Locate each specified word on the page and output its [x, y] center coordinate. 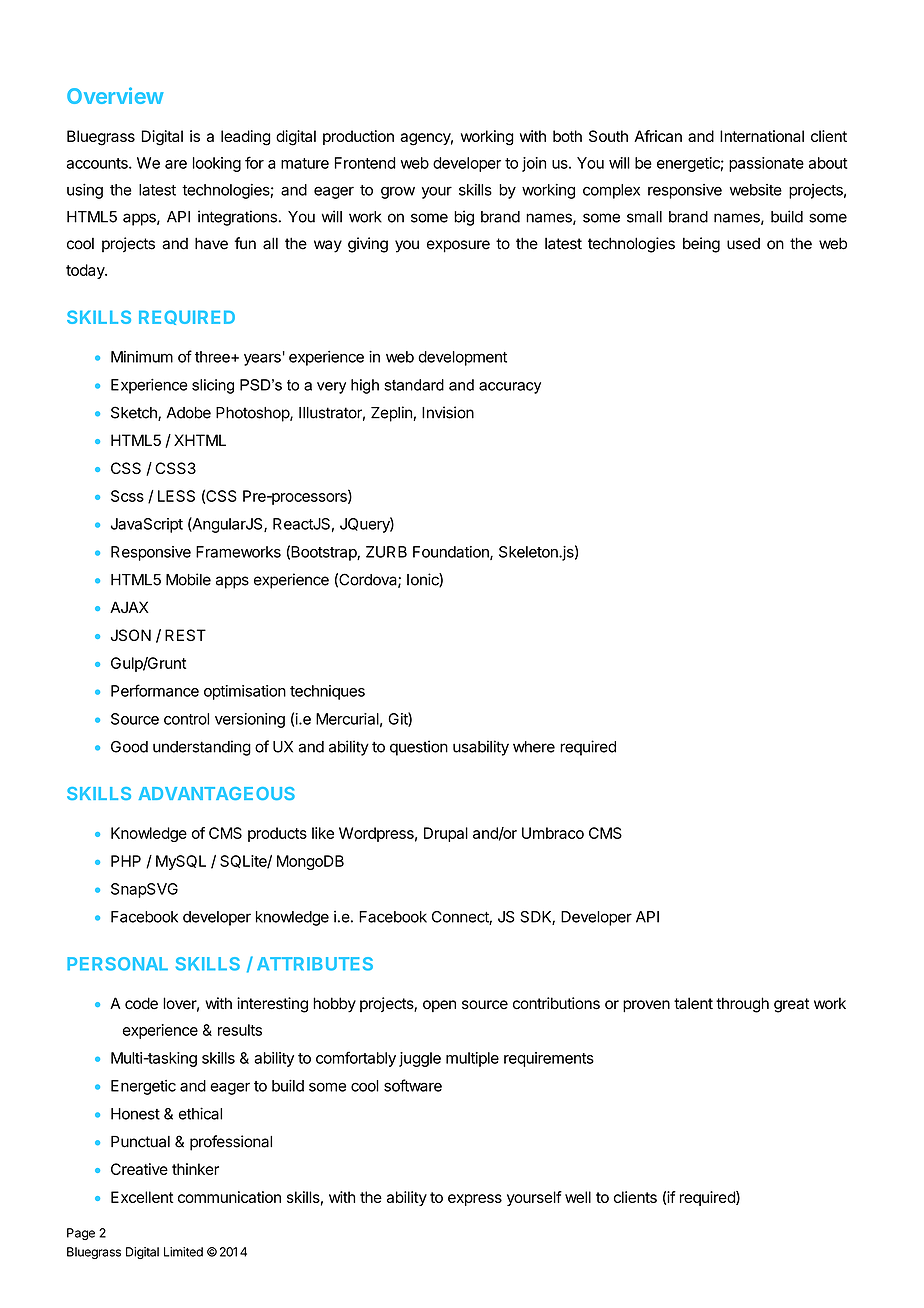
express [475, 1200]
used [743, 244]
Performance [155, 690]
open [439, 1006]
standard [414, 385]
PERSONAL [117, 964]
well [578, 1197]
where [534, 747]
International [762, 136]
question [419, 748]
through [742, 1005]
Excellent [142, 1197]
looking [217, 164]
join [534, 164]
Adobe [188, 413]
